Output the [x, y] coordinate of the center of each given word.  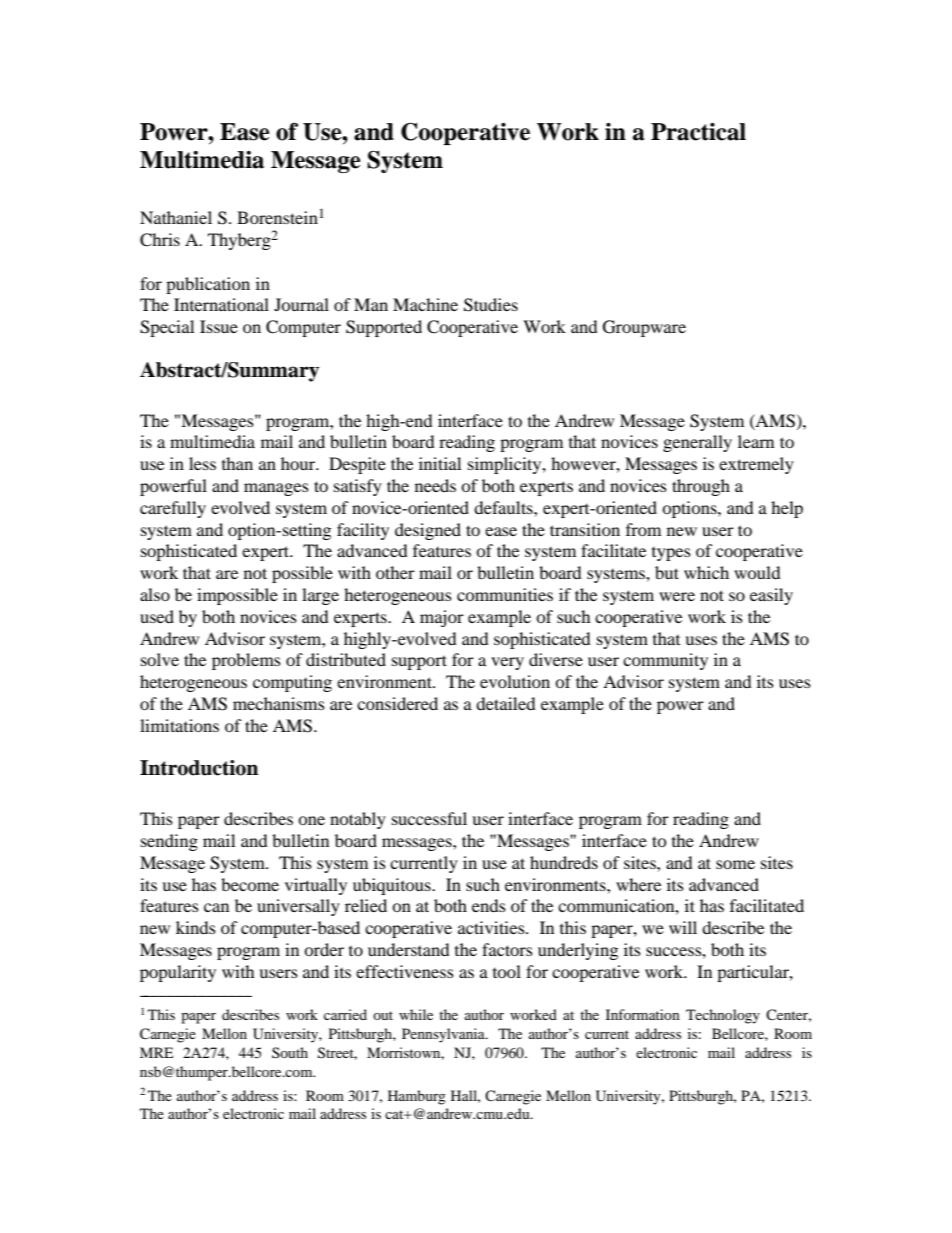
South [290, 1052]
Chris [160, 240]
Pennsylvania [444, 1035]
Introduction [199, 768]
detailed [506, 703]
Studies [491, 305]
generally [697, 443]
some [735, 864]
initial [440, 463]
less [202, 463]
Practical [698, 132]
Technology [723, 1016]
